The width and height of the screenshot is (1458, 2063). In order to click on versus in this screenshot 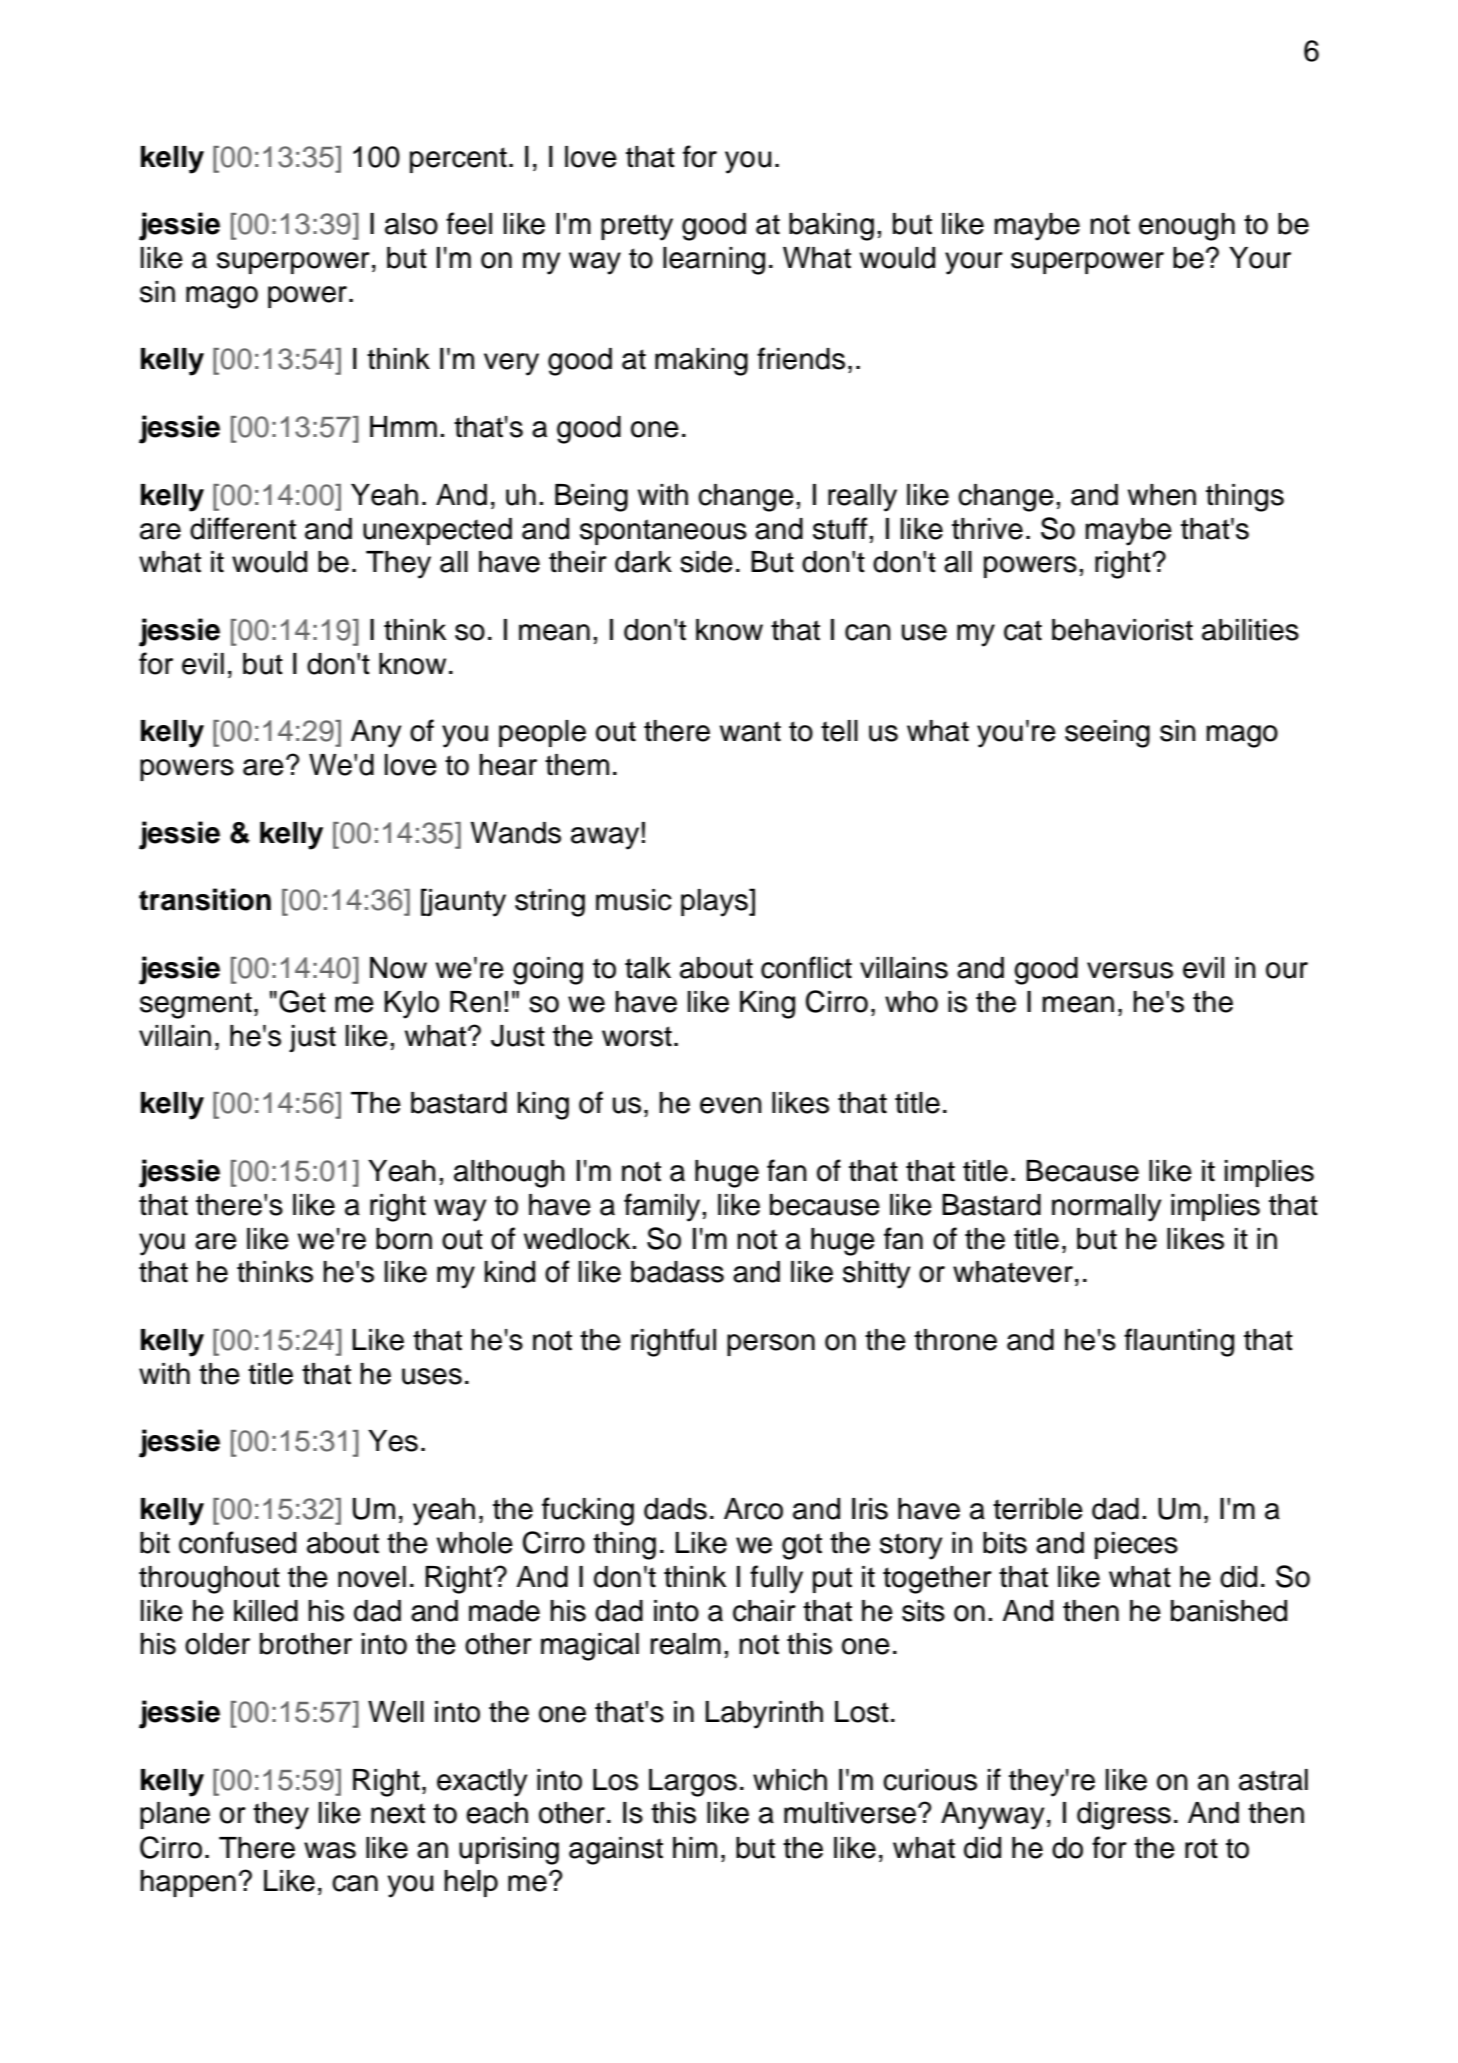, I will do `click(1130, 970)`.
